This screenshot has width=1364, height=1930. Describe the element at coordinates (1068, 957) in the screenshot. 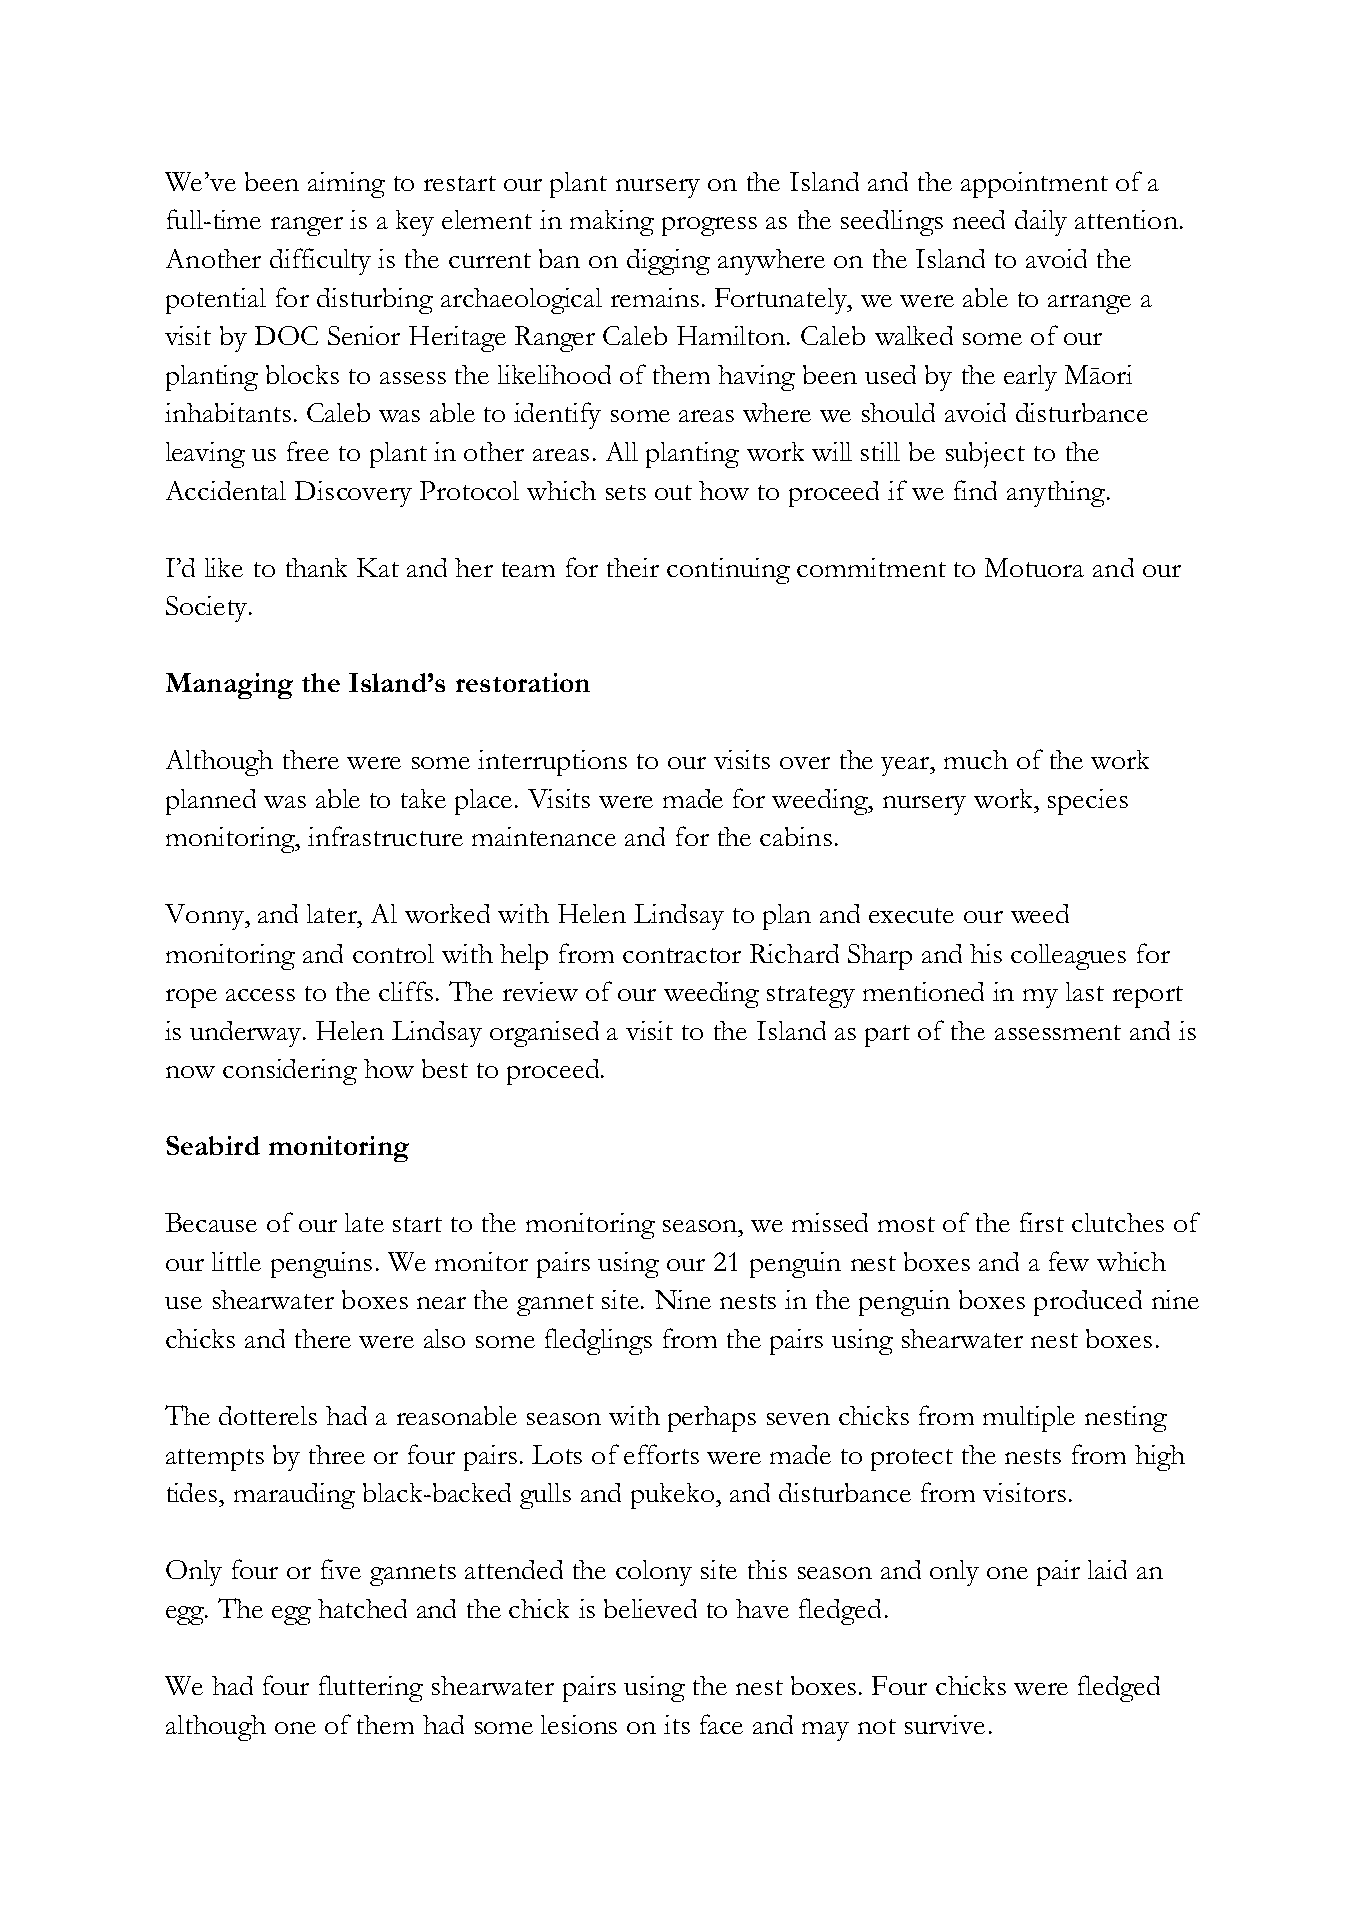

I see `colleagues` at that location.
